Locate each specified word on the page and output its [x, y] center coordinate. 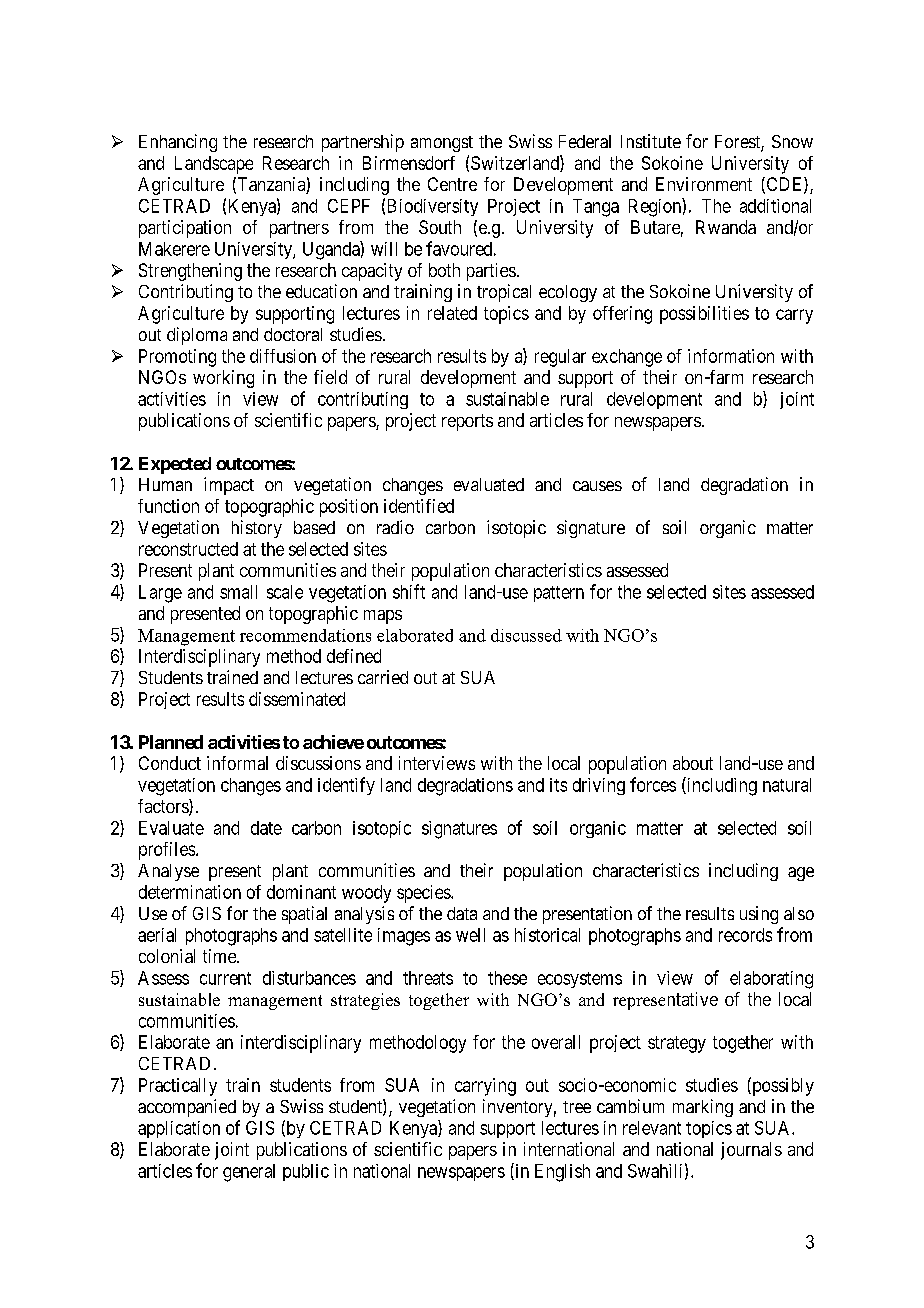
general [249, 1173]
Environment [704, 184]
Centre [452, 184]
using [759, 915]
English [562, 1173]
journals [751, 1151]
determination [190, 892]
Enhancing [178, 143]
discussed [526, 635]
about [693, 763]
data [462, 913]
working [223, 379]
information [731, 356]
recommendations [305, 635]
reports [467, 422]
